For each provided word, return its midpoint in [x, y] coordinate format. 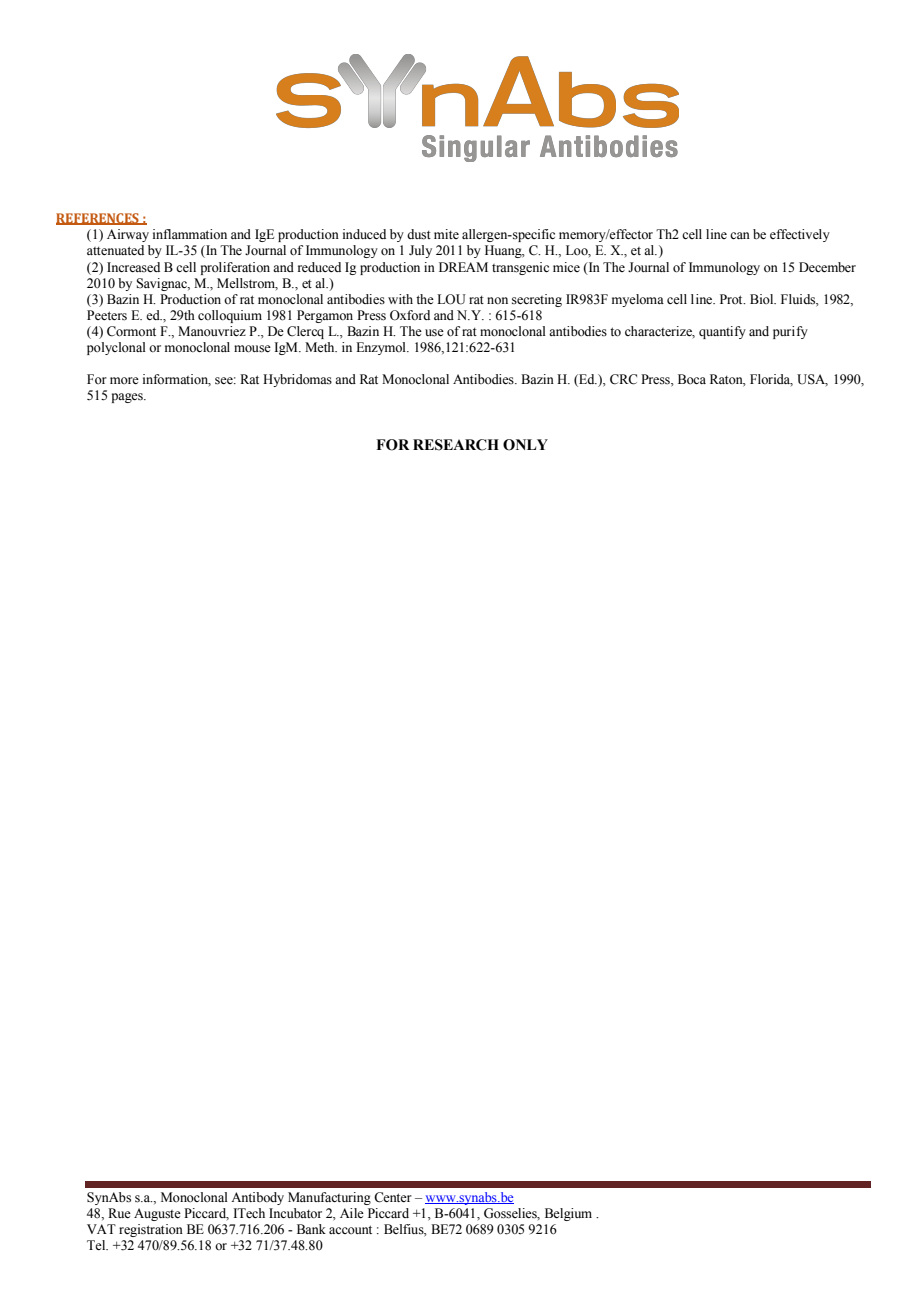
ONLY [525, 445]
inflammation [190, 234]
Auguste [157, 1214]
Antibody [257, 1198]
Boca [692, 379]
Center [393, 1197]
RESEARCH [456, 445]
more [124, 380]
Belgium [568, 1214]
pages [128, 398]
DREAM [463, 267]
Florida [771, 380]
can [740, 235]
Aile [352, 1213]
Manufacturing [329, 1198]
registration [151, 1230]
